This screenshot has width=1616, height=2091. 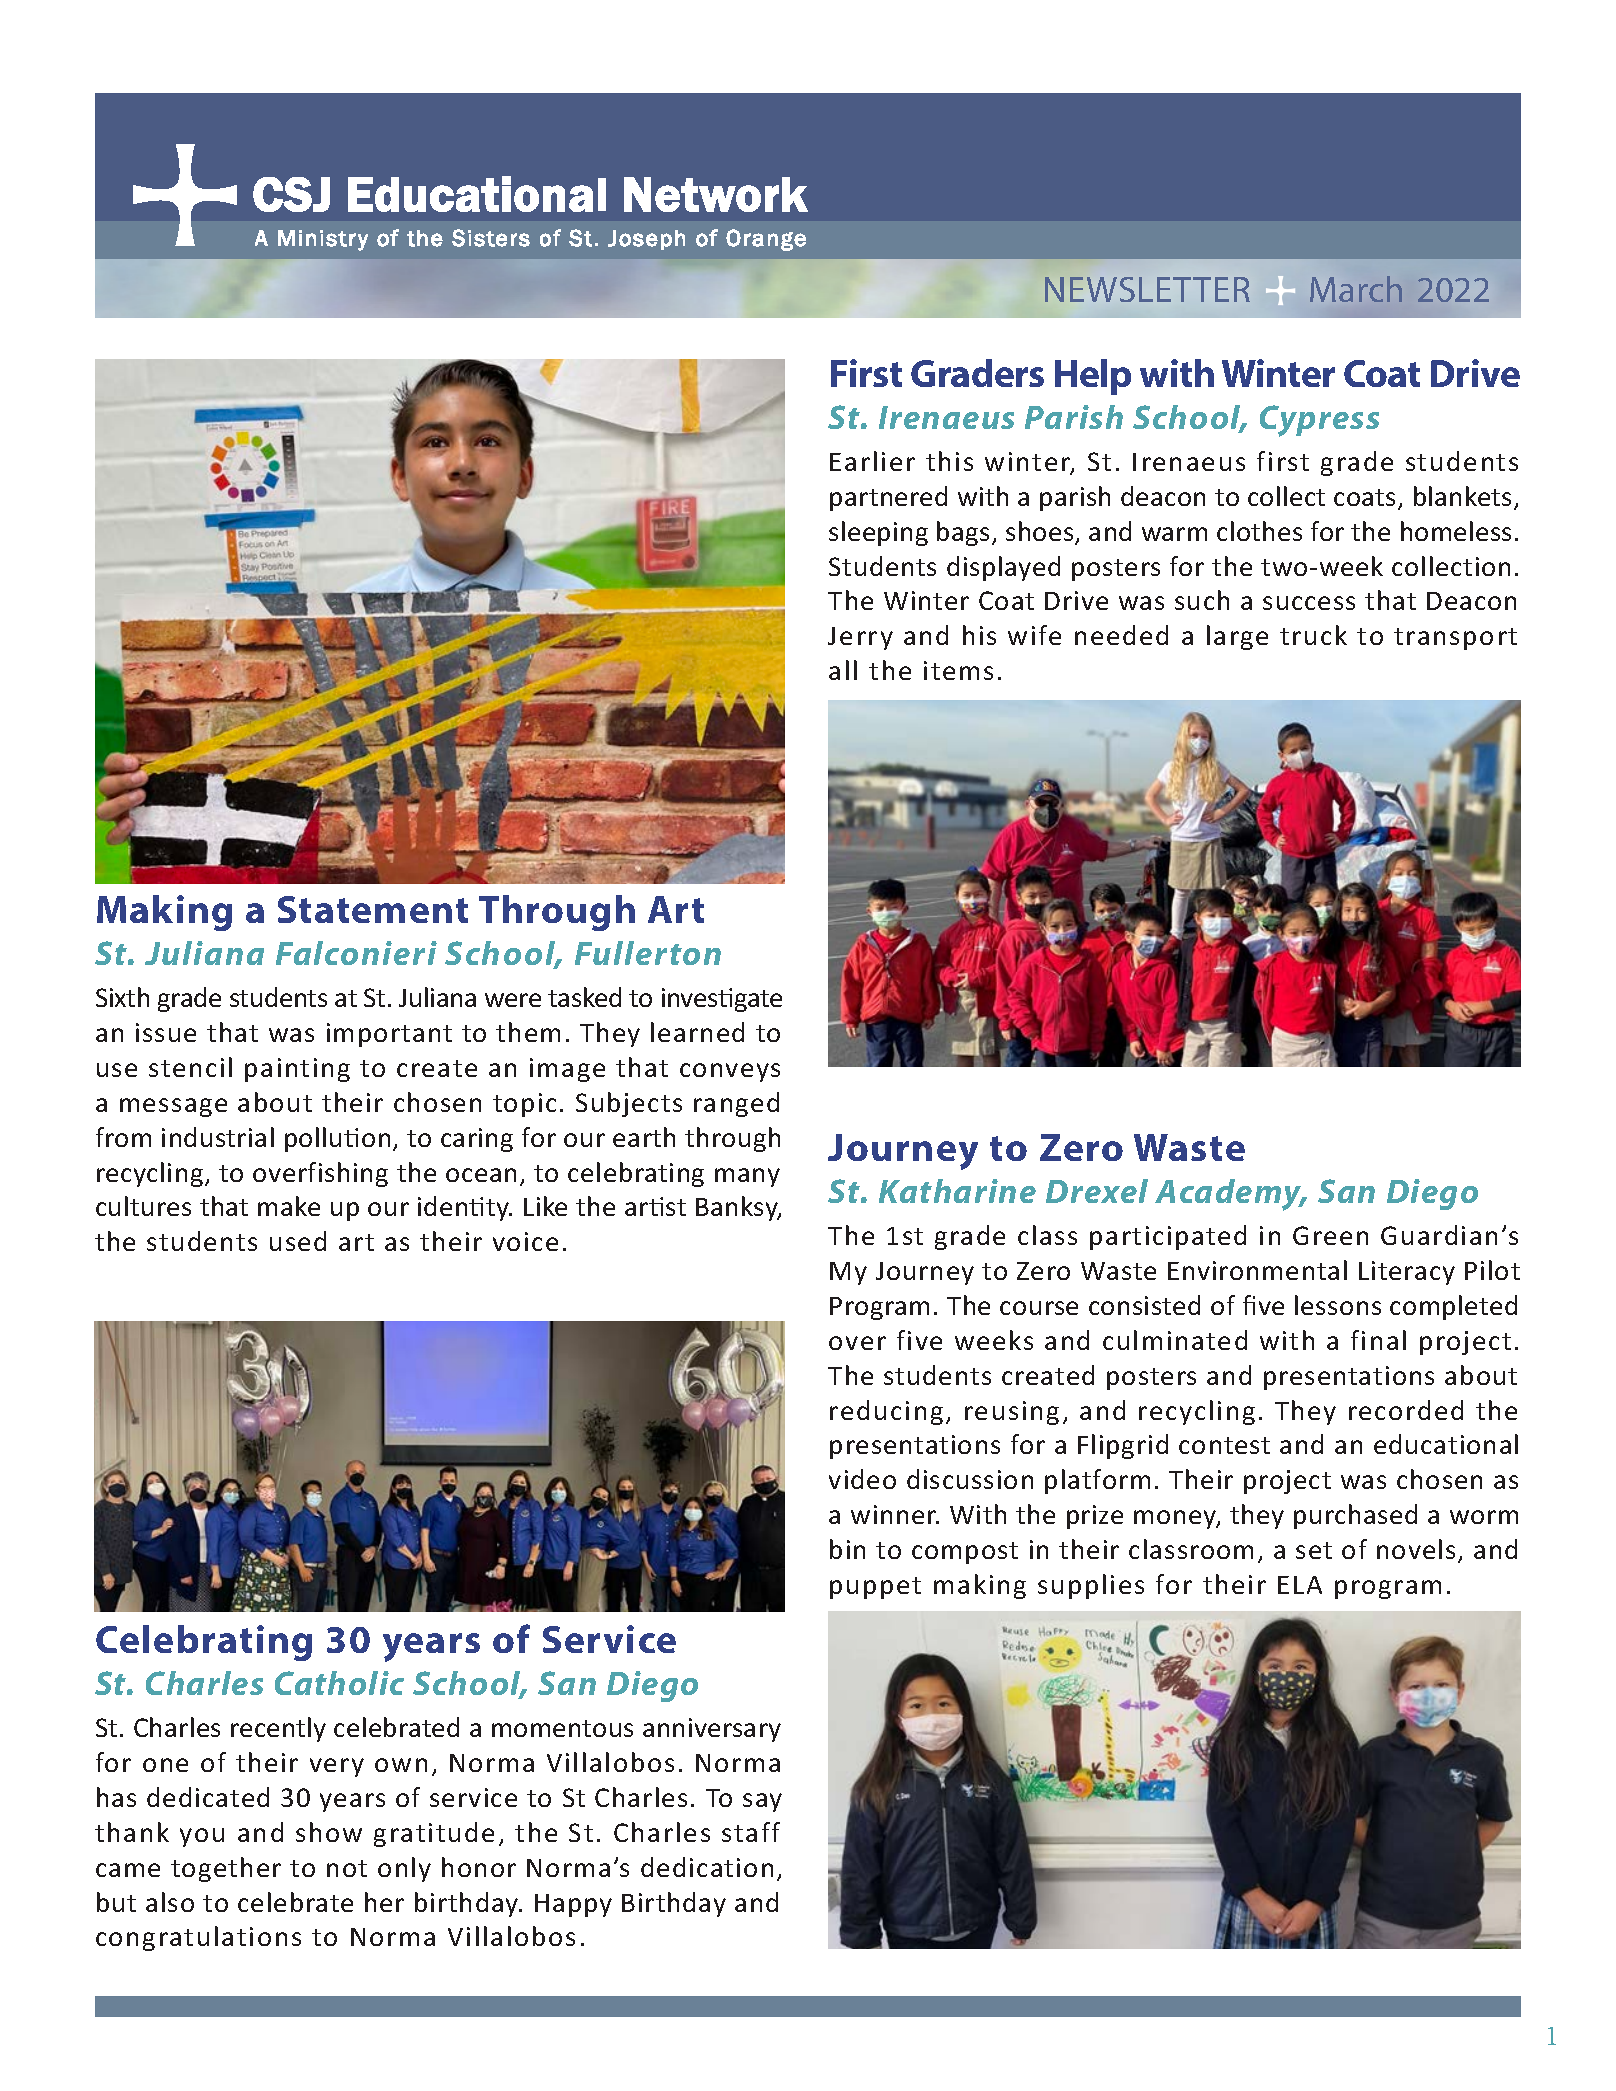 I want to click on Statement, so click(x=373, y=909).
